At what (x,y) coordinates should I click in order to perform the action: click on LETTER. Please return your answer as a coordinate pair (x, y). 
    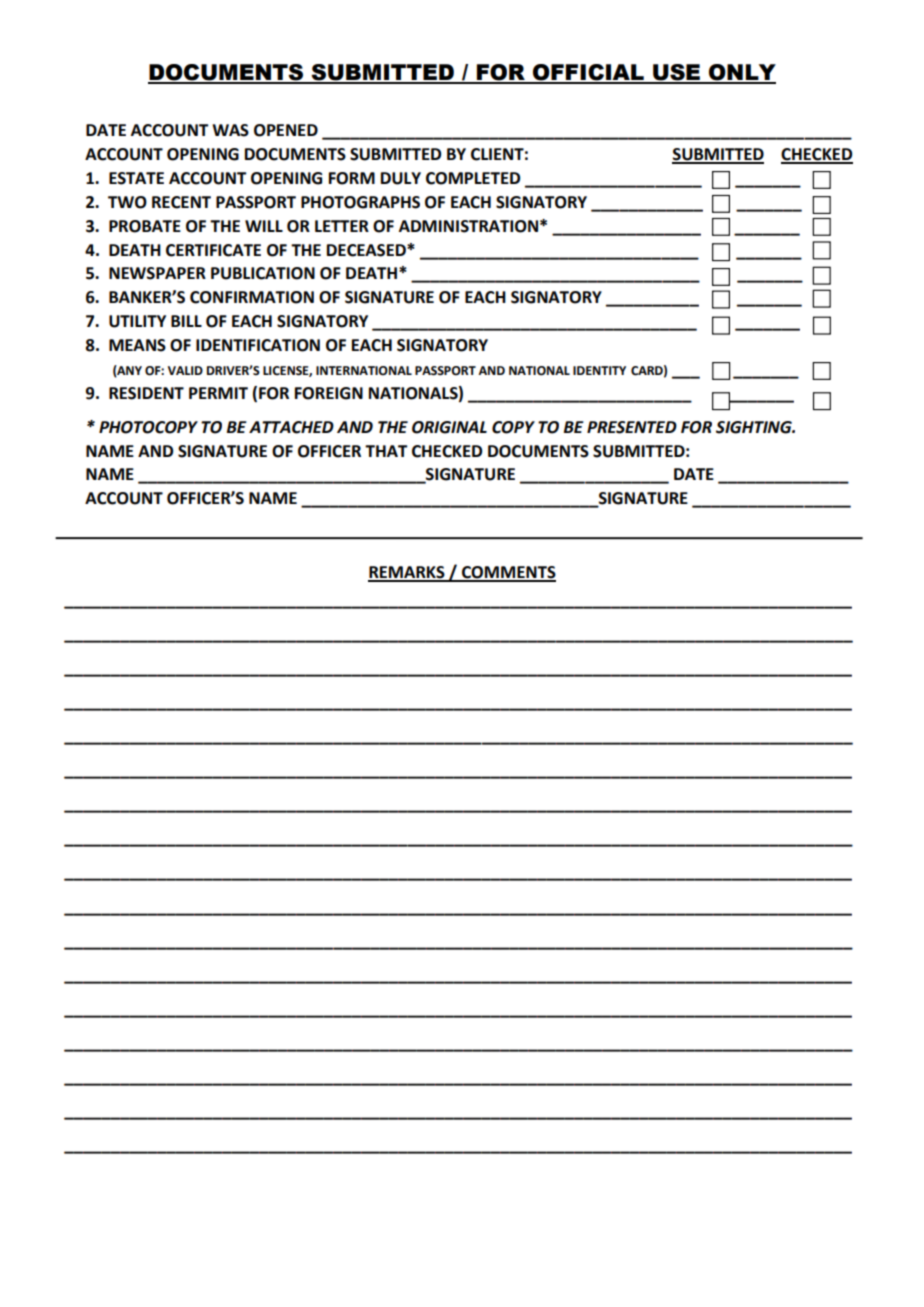
    Looking at the image, I should click on (342, 226).
